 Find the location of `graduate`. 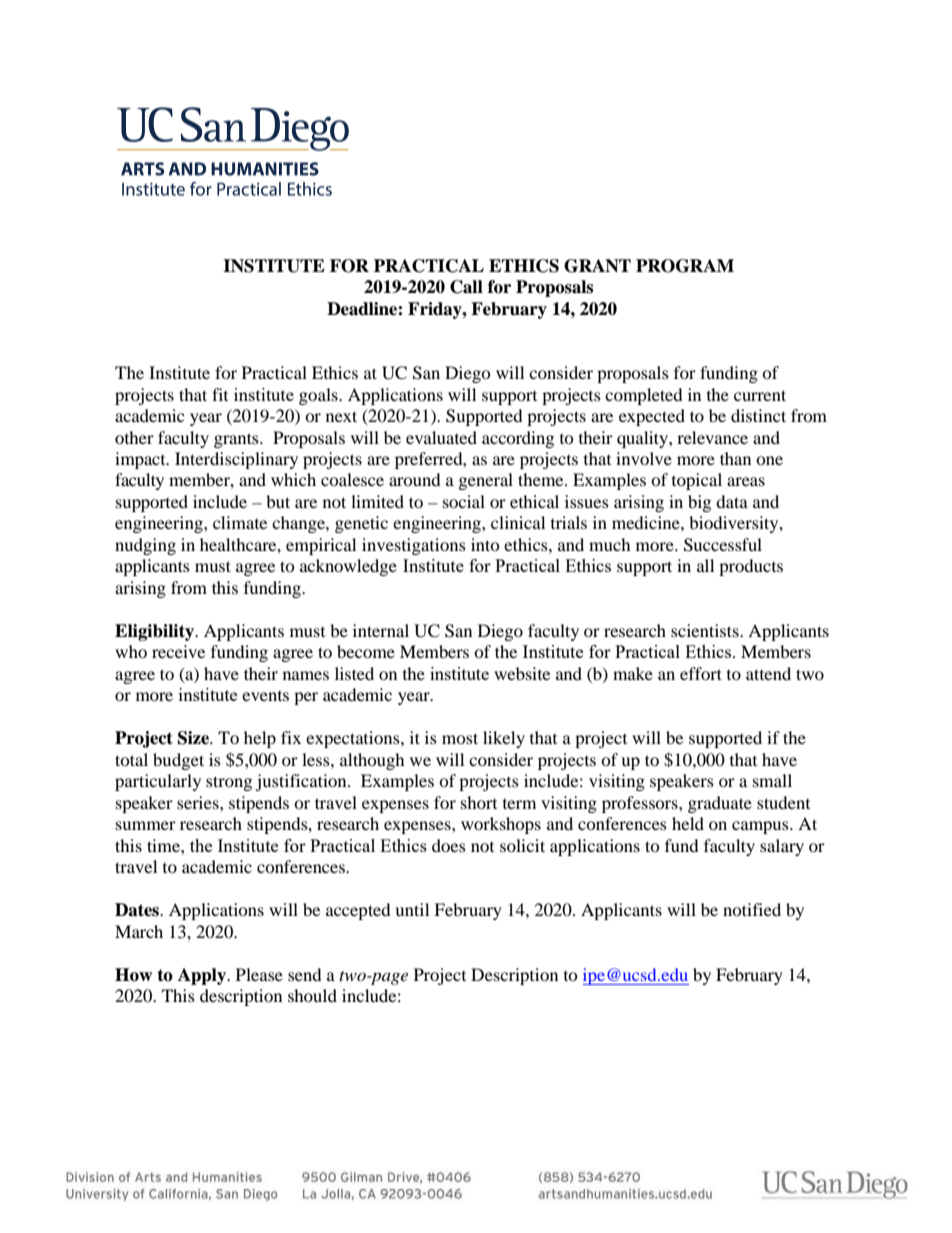

graduate is located at coordinates (720, 804).
